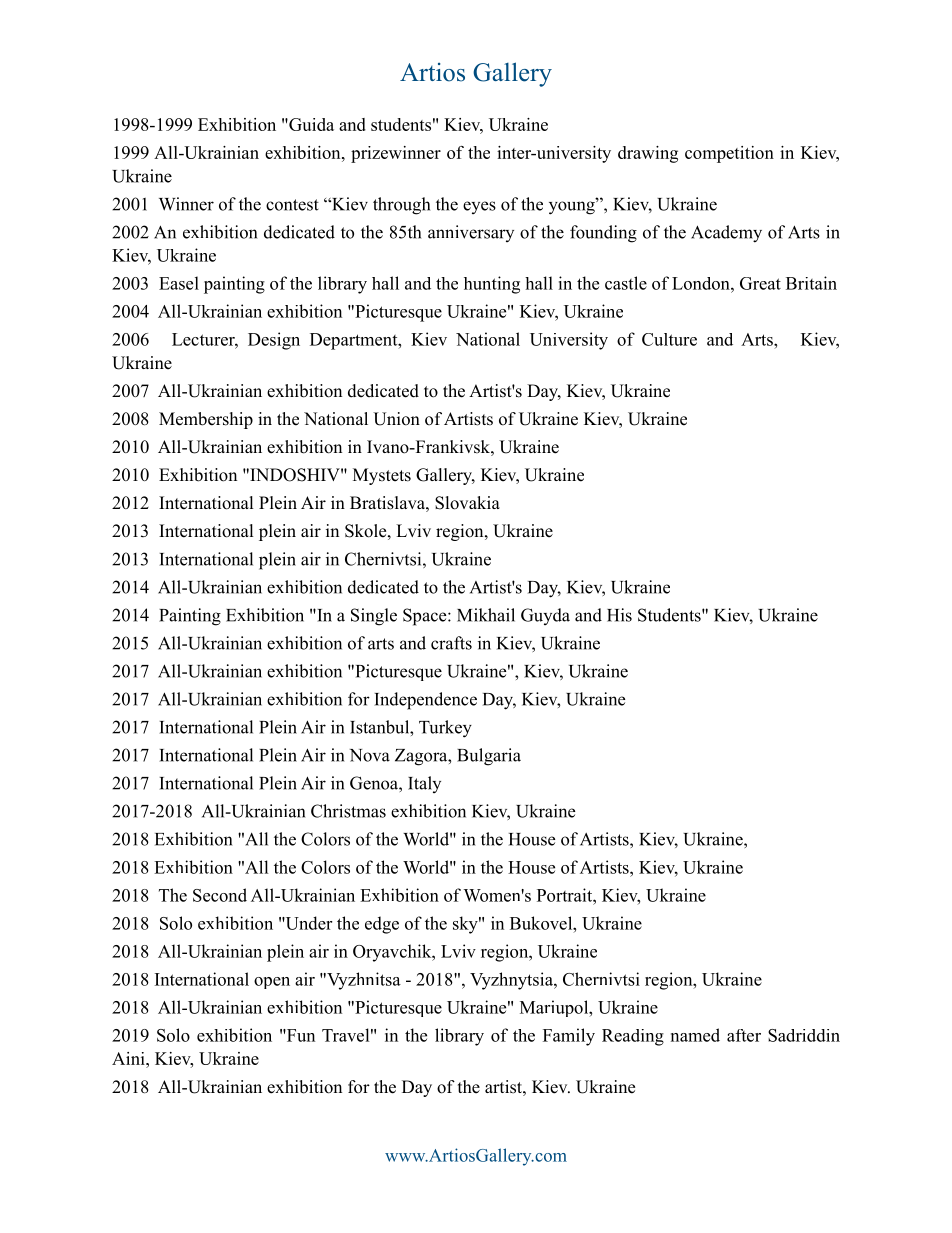 The width and height of the page is (952, 1233). I want to click on Union, so click(396, 419).
